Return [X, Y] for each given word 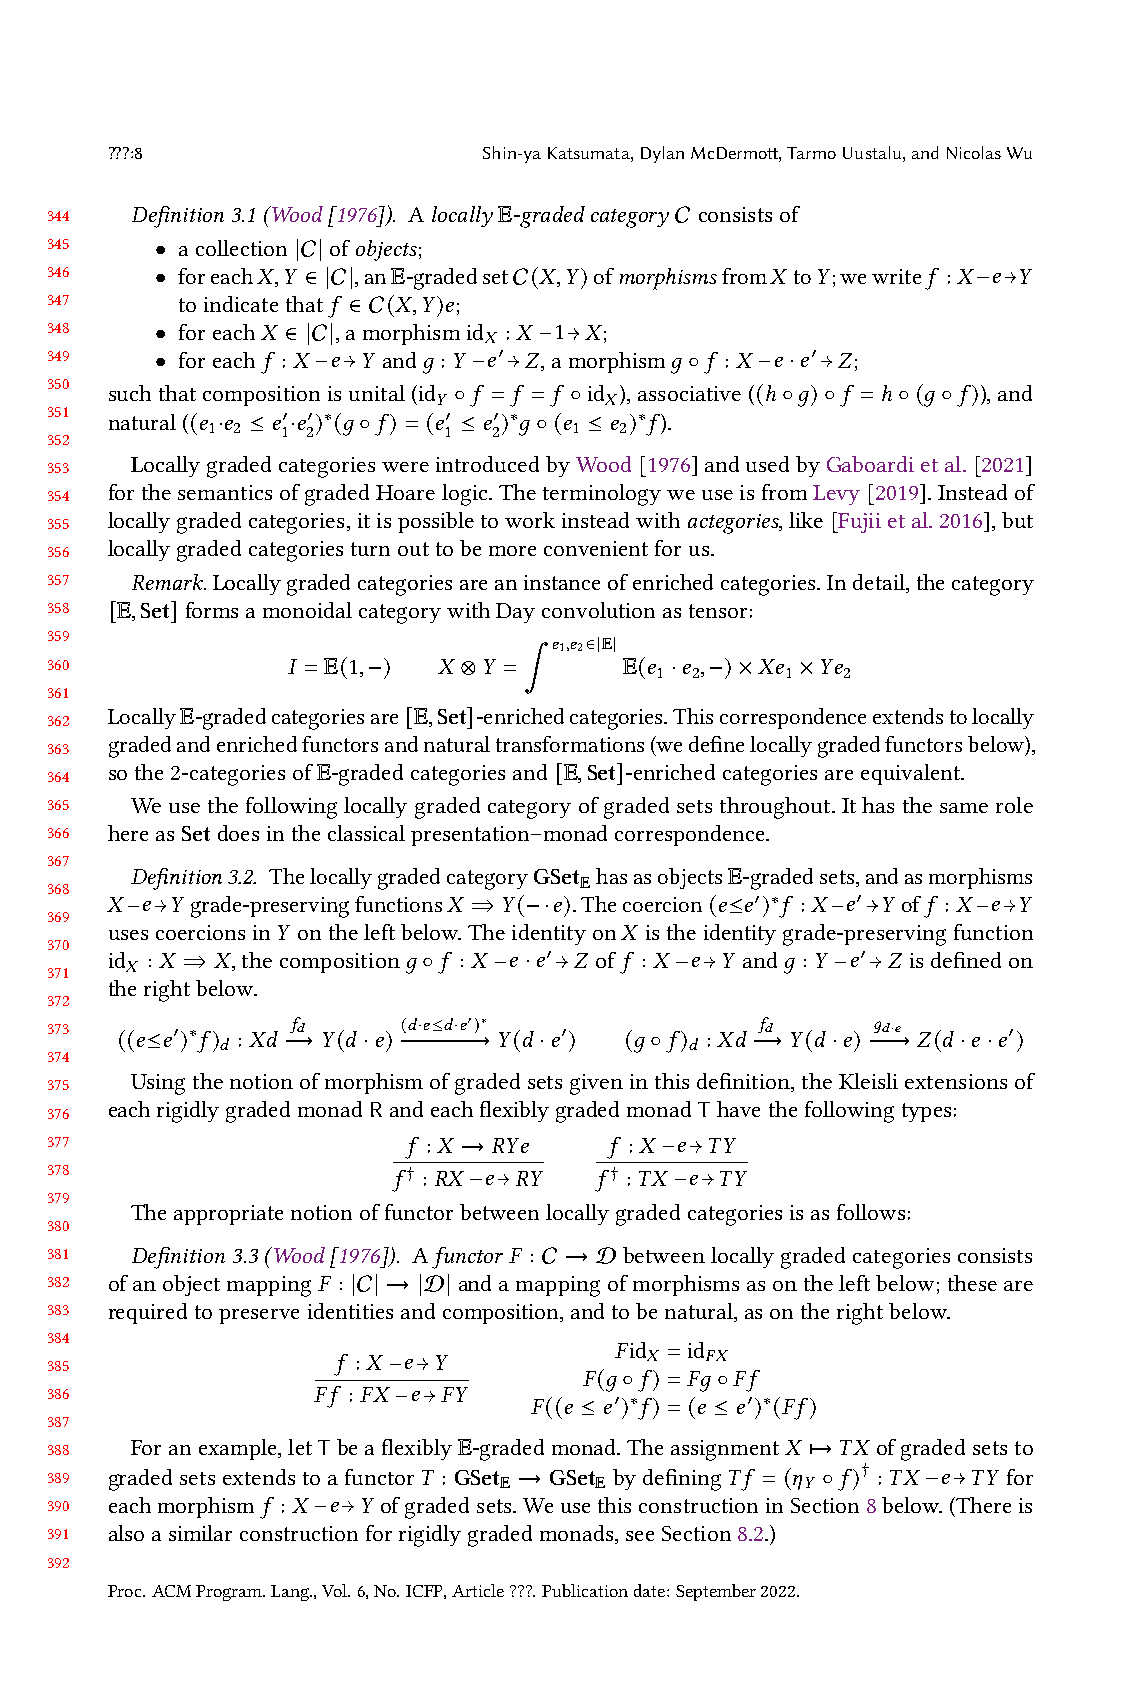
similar [200, 1533]
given [596, 1084]
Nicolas [974, 152]
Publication [585, 1590]
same [964, 808]
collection [241, 248]
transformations [570, 744]
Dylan [662, 154]
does [238, 833]
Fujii [858, 522]
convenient [596, 548]
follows [871, 1212]
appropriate [228, 1215]
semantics [225, 492]
